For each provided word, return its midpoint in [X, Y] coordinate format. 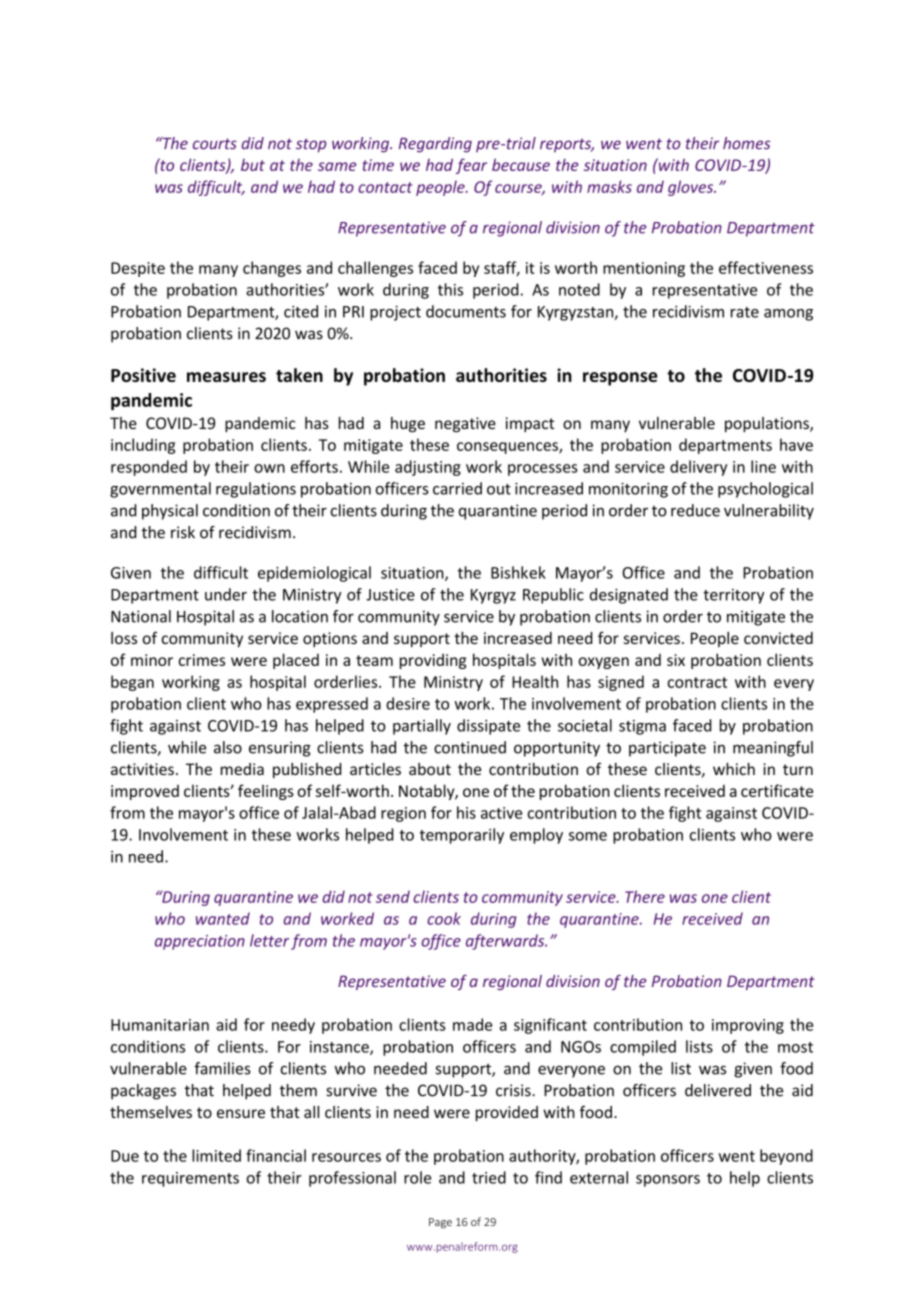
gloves [692, 188]
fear [471, 166]
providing [433, 661]
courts [215, 144]
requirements [190, 1179]
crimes [202, 660]
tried [489, 1177]
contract [697, 682]
